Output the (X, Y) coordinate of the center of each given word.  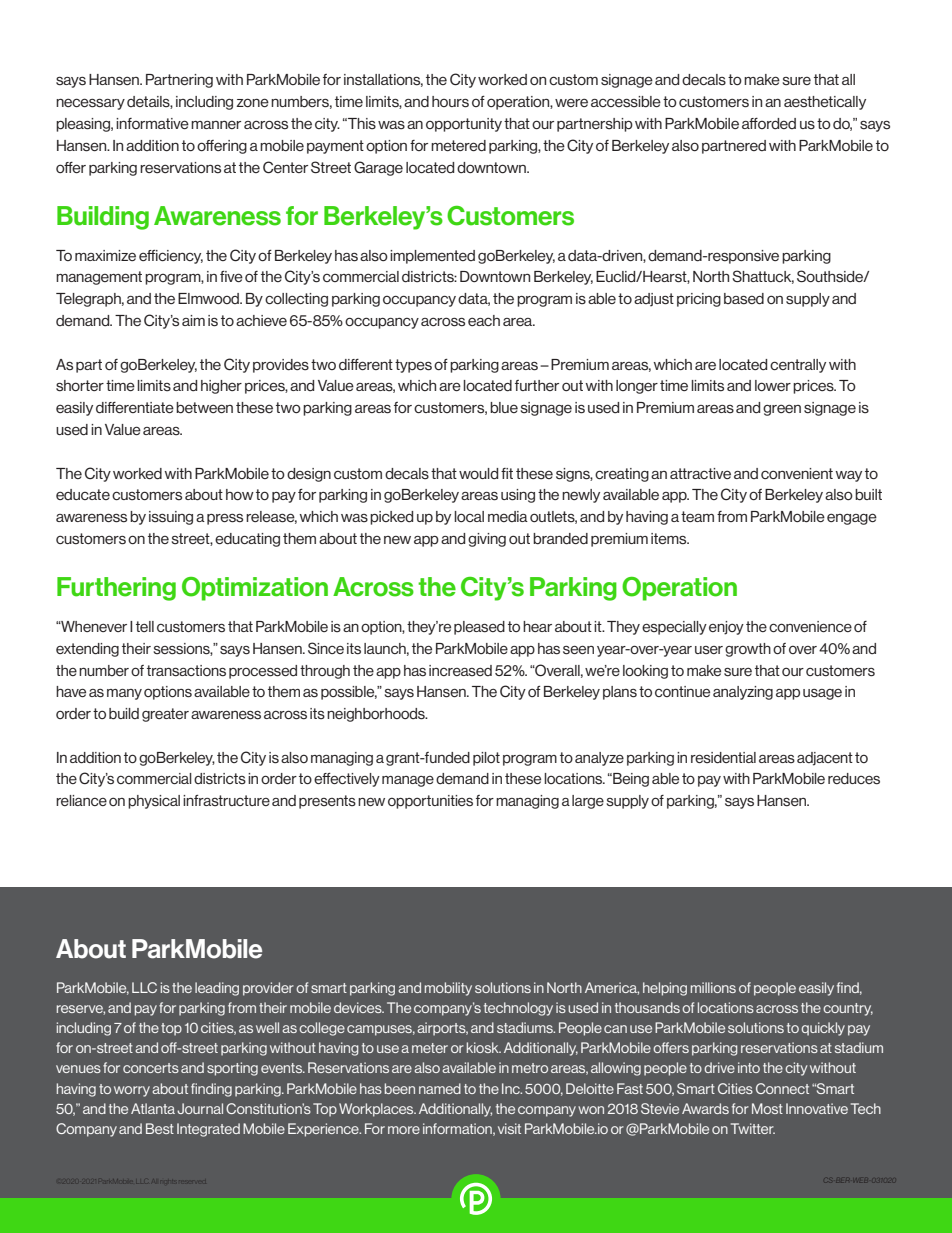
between (204, 408)
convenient (797, 473)
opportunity (464, 125)
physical (154, 802)
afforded (769, 124)
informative (152, 123)
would (478, 474)
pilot (486, 759)
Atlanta (153, 1108)
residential (723, 758)
